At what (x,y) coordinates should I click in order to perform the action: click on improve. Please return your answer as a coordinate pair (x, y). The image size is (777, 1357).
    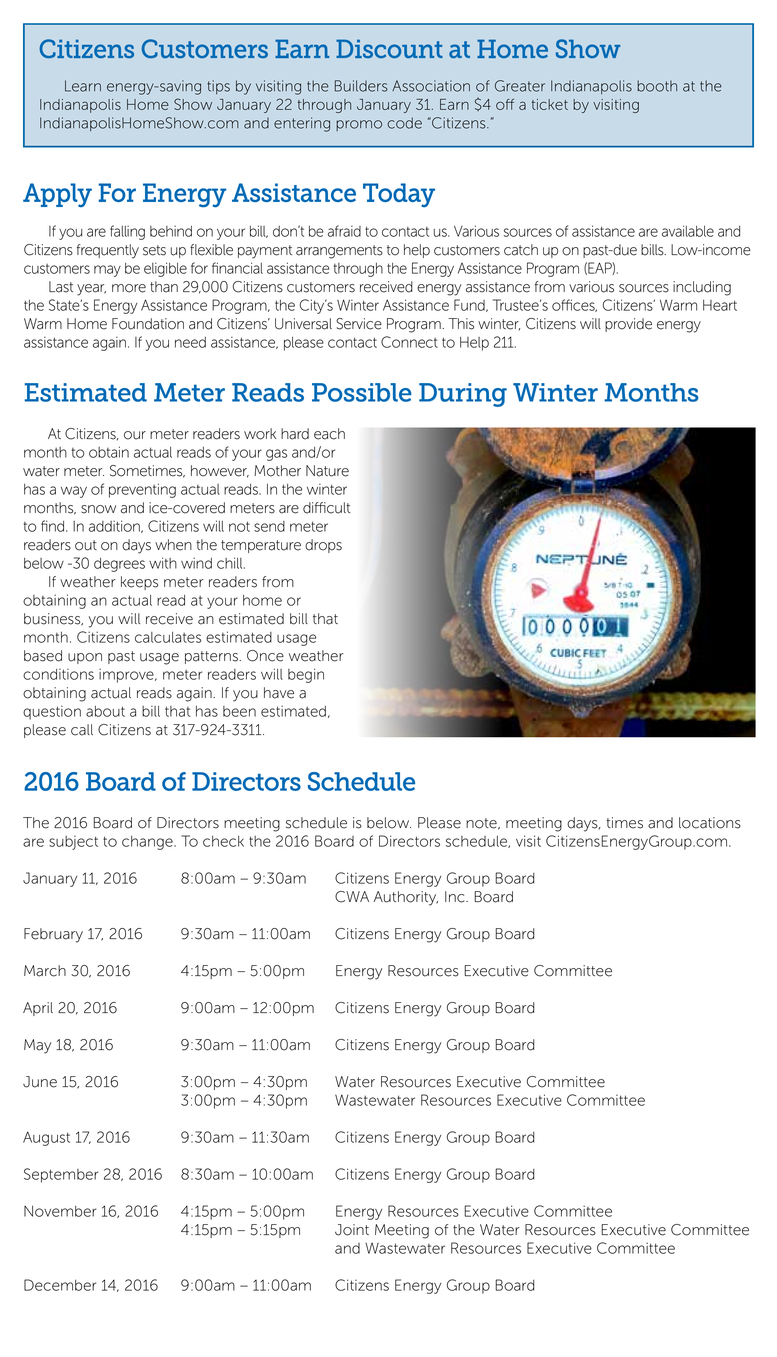
    Looking at the image, I should click on (127, 675).
